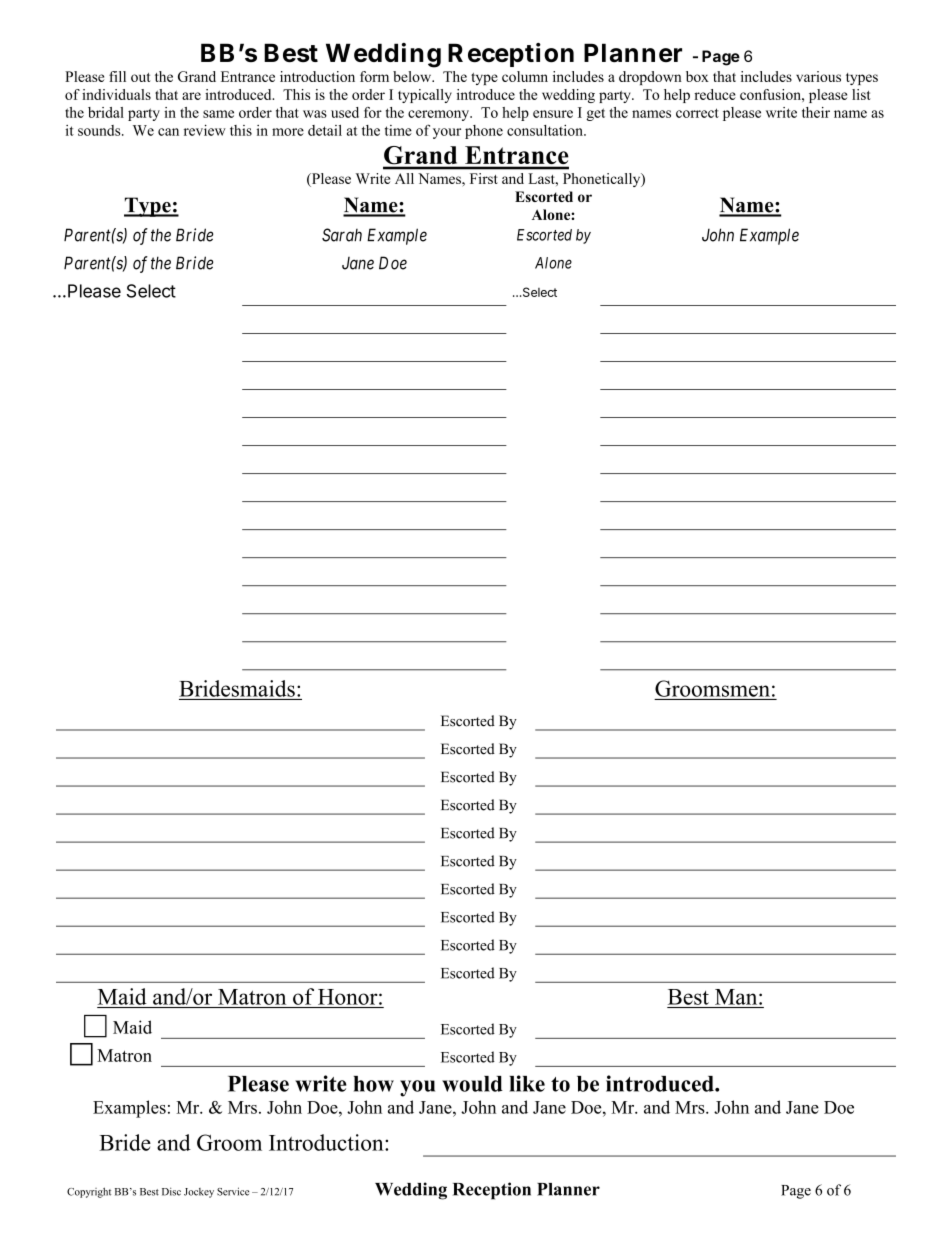 Image resolution: width=952 pixels, height=1233 pixels. I want to click on Jockey, so click(199, 1193).
